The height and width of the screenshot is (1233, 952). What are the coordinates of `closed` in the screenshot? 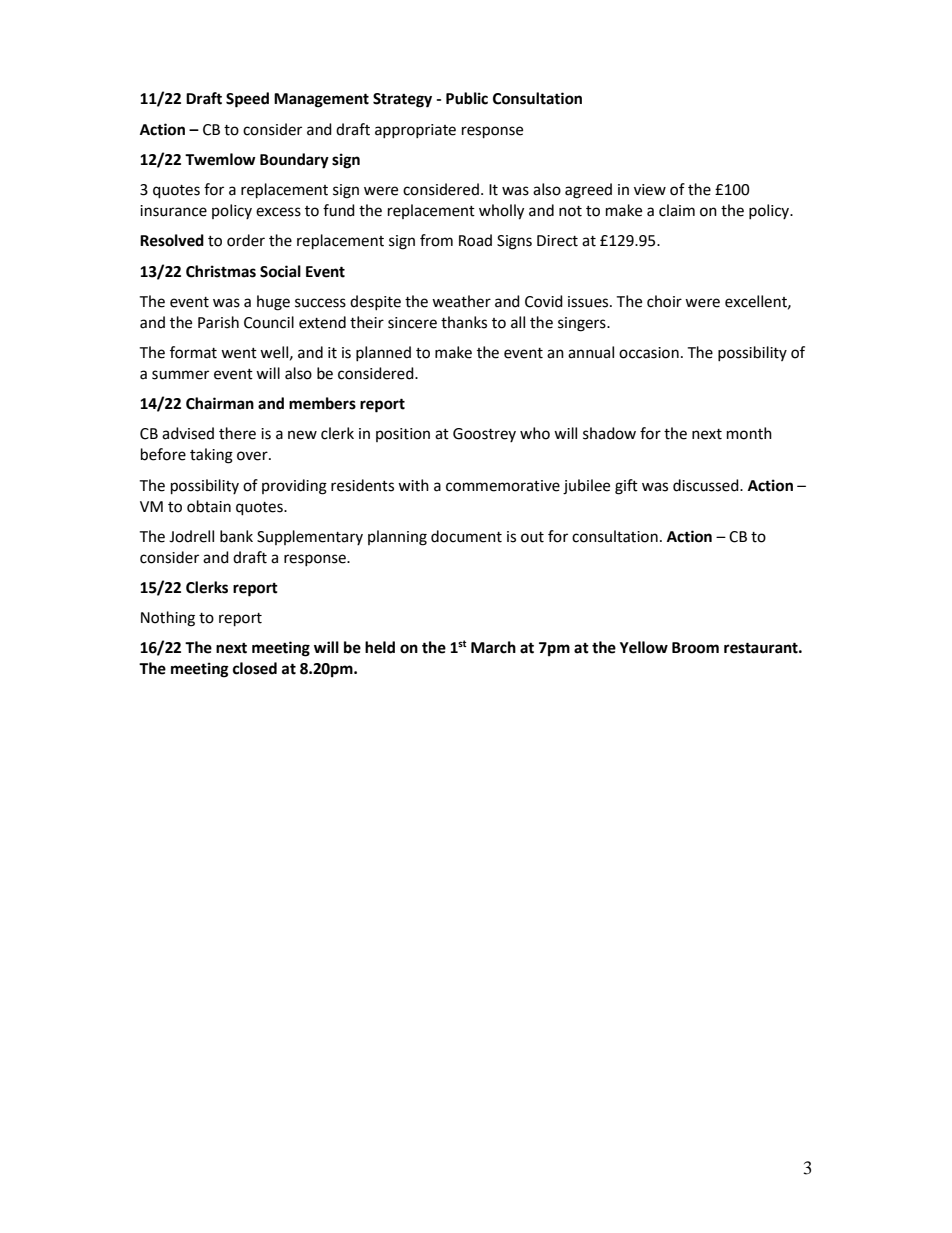 It's located at (255, 668).
